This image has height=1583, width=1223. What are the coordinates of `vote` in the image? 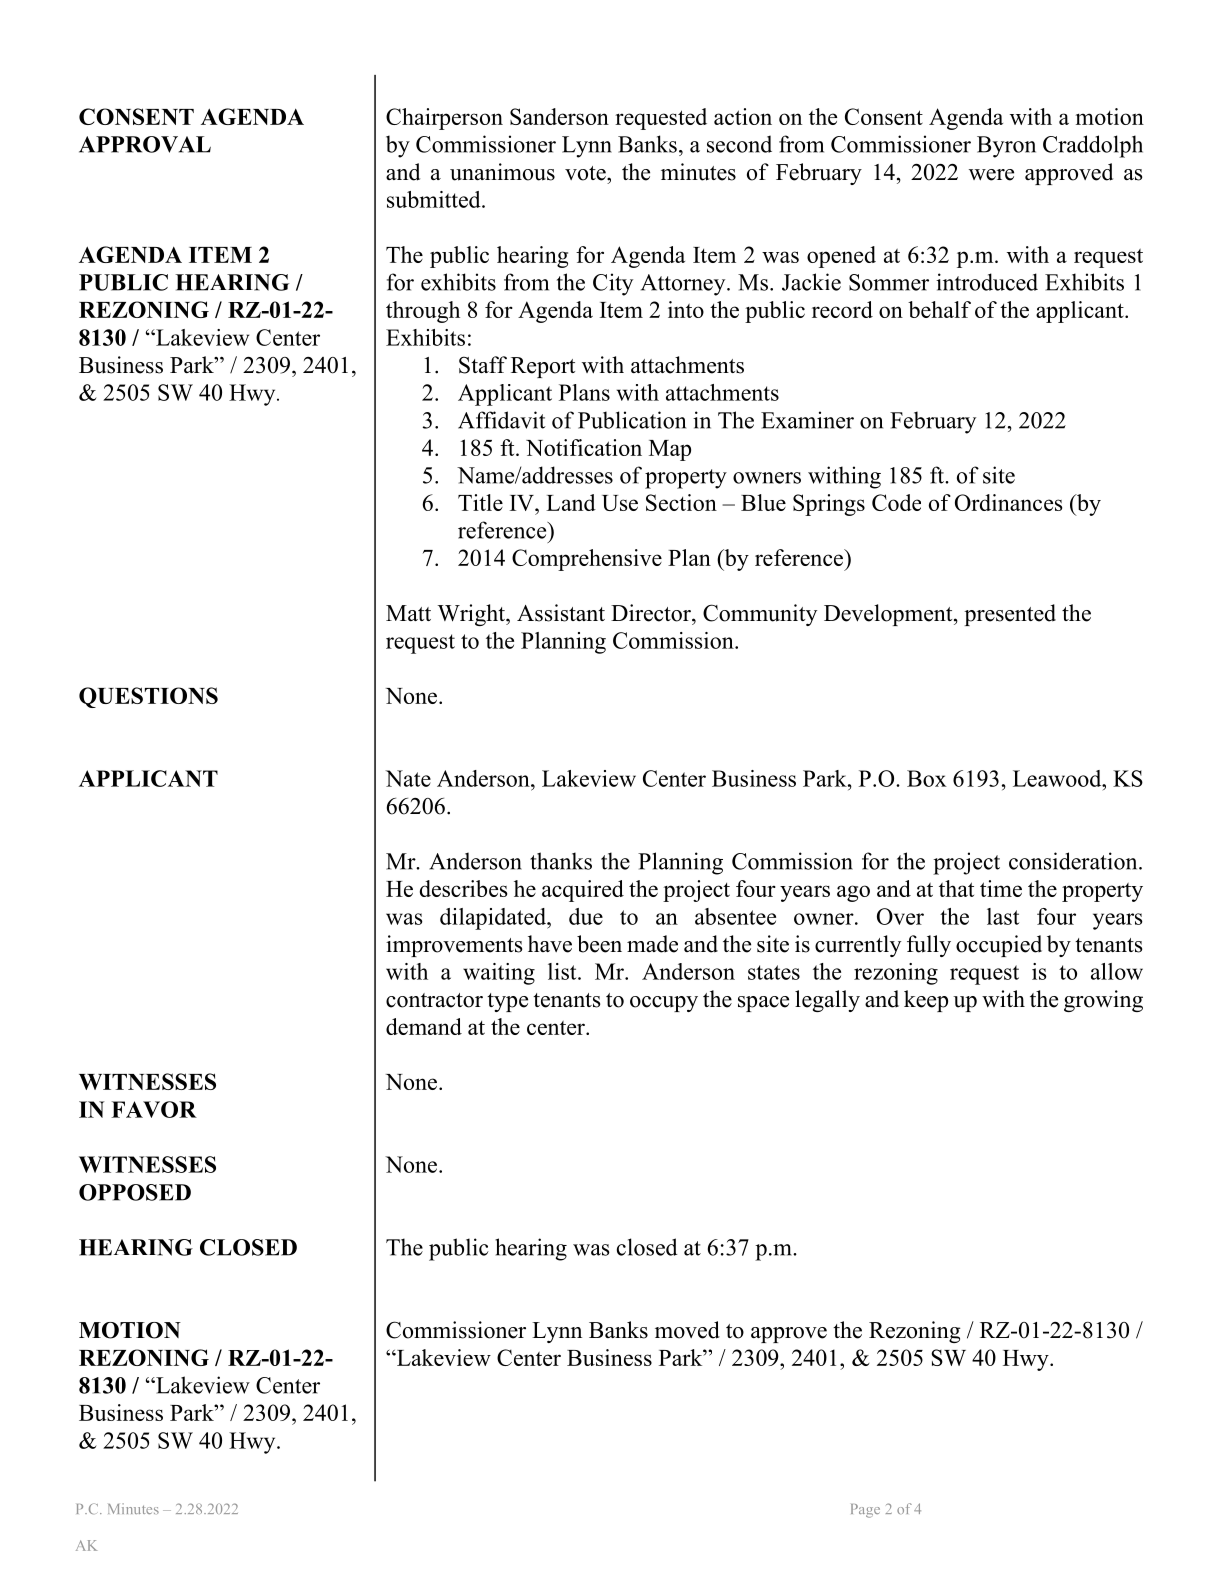 It's located at (586, 173).
